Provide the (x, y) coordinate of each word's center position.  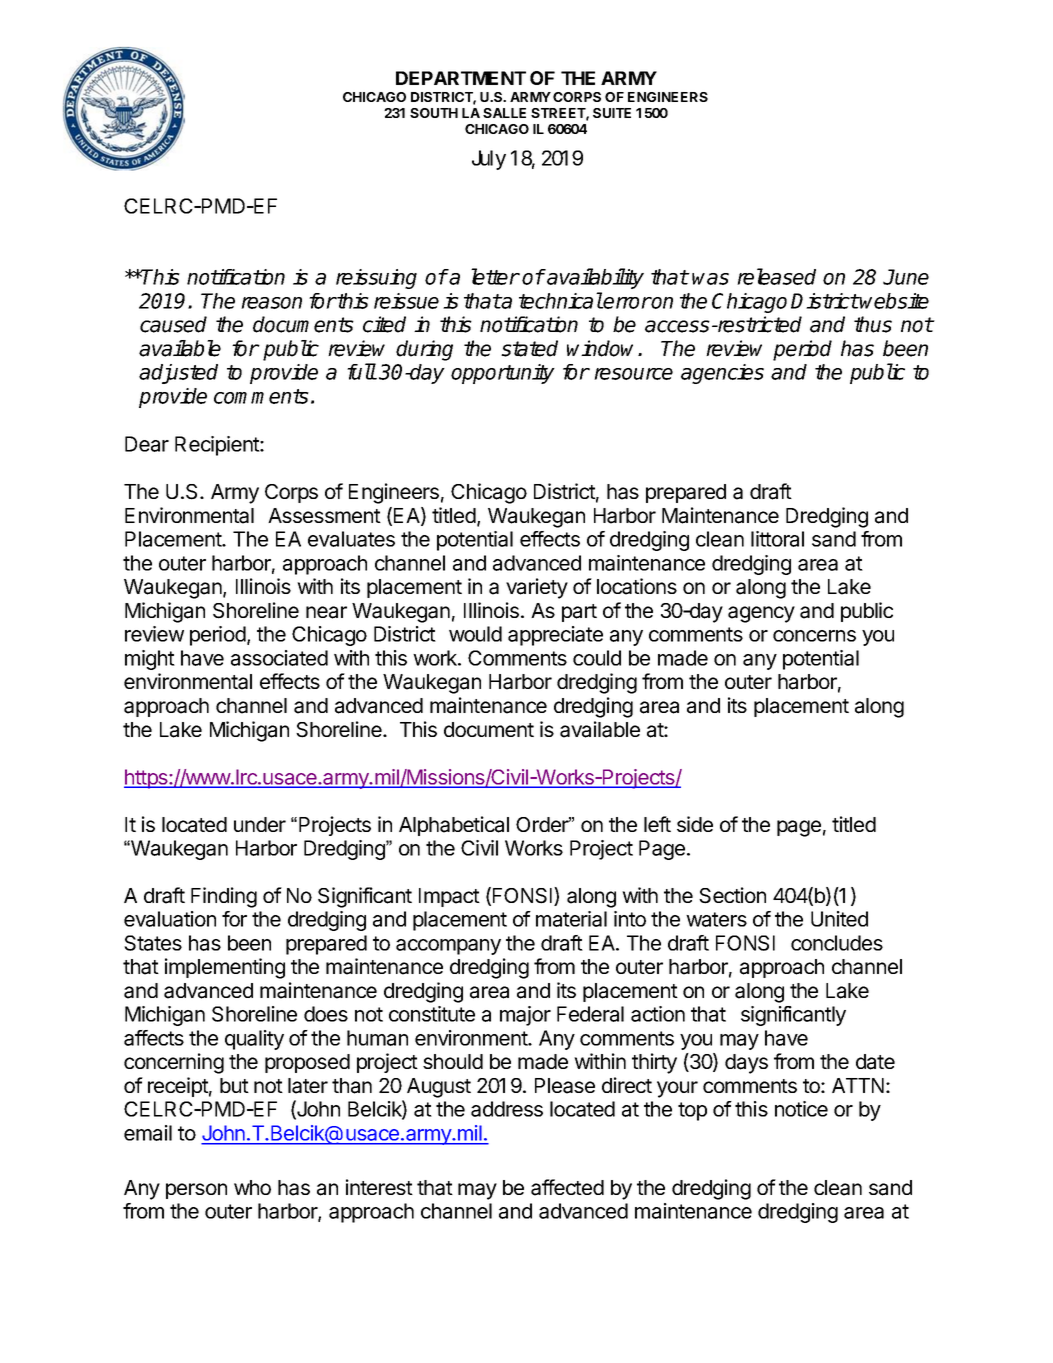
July (489, 160)
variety (537, 588)
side (695, 824)
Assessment (324, 515)
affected (567, 1187)
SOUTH (434, 113)
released (776, 276)
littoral (777, 539)
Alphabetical (454, 826)
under (260, 824)
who (252, 1187)
